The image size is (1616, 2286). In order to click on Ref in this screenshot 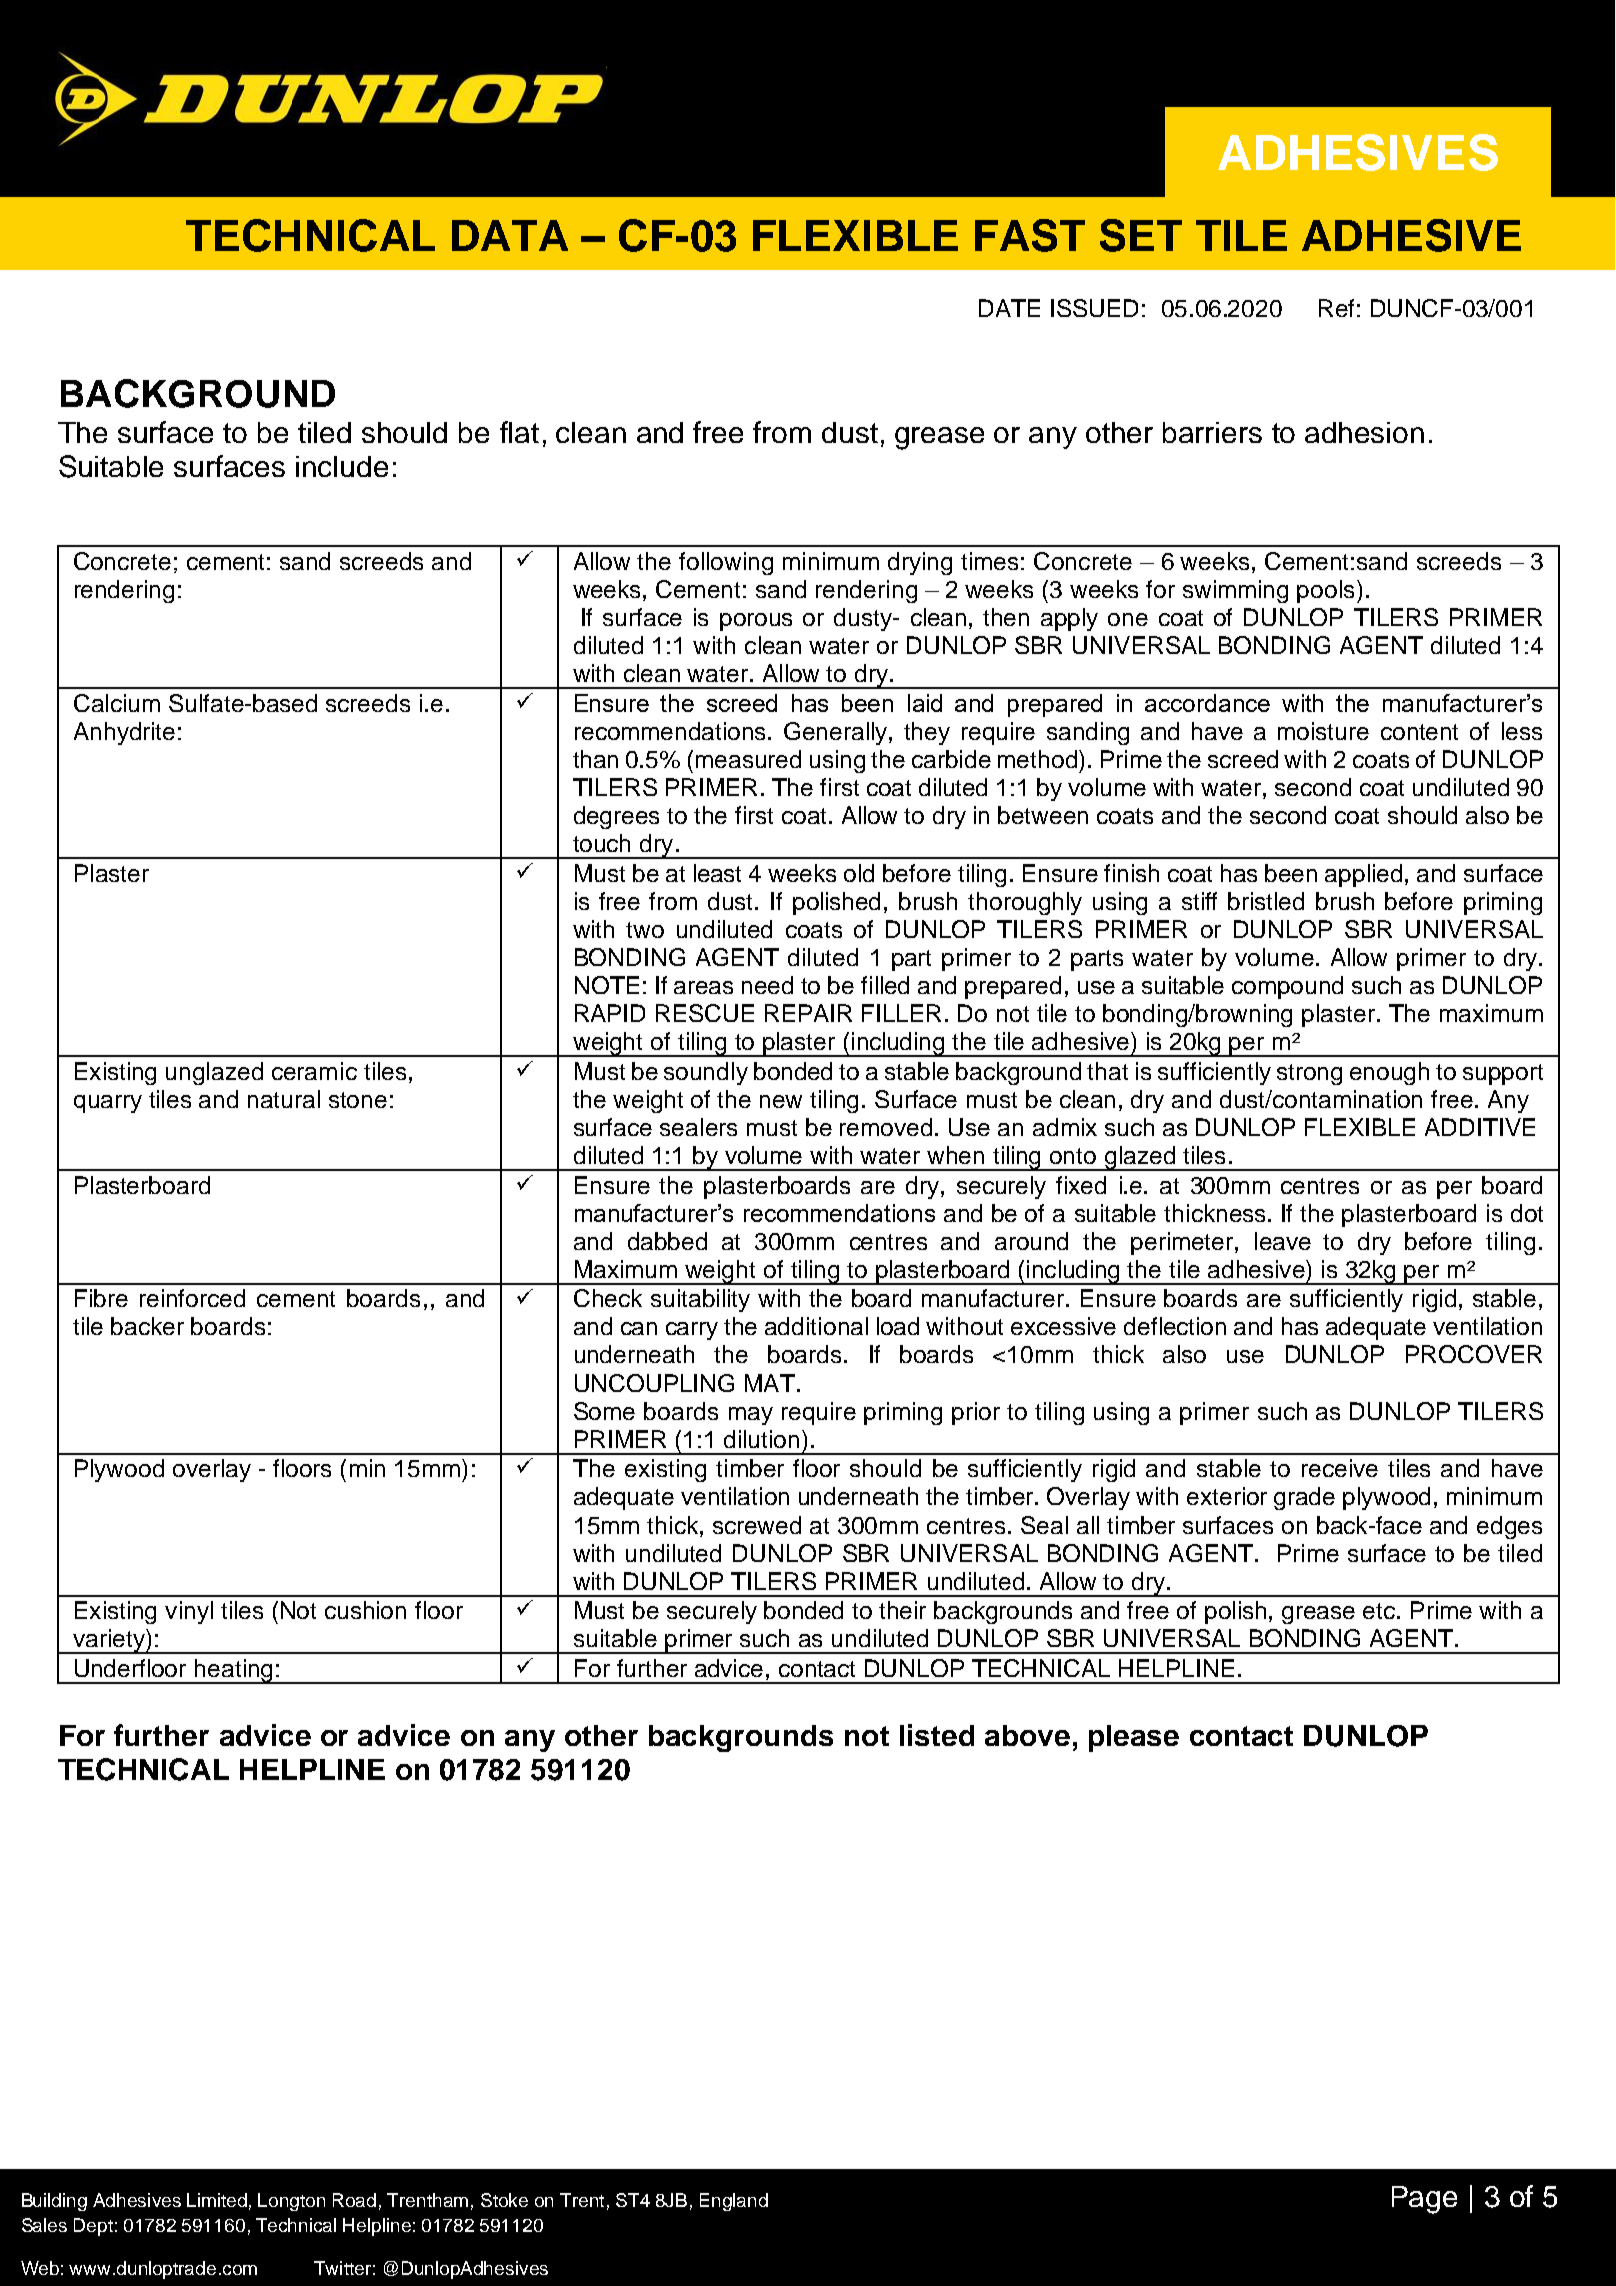, I will do `click(1336, 308)`.
